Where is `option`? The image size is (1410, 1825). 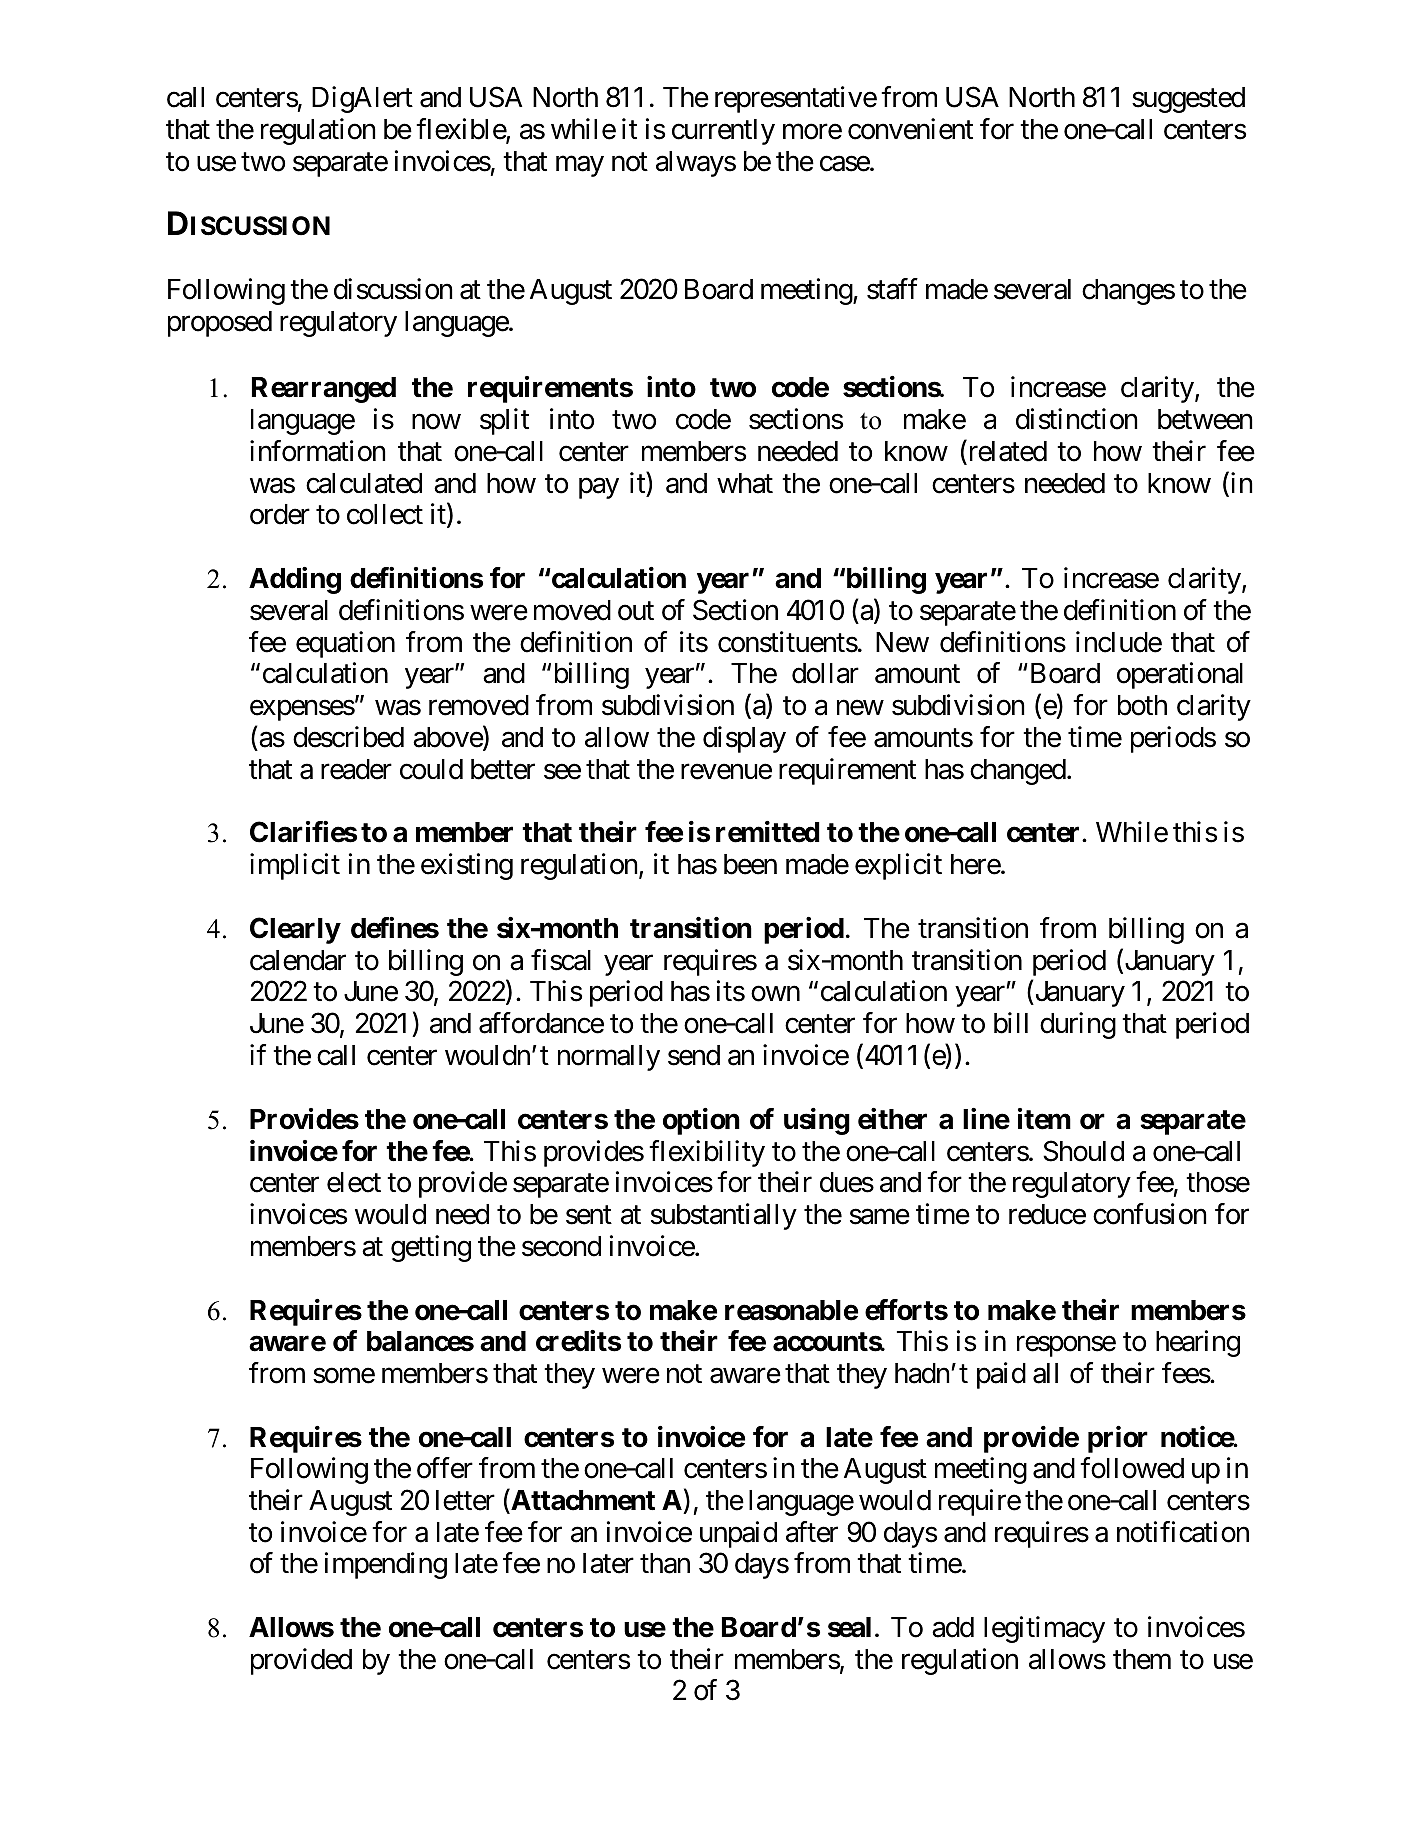
option is located at coordinates (701, 1121).
